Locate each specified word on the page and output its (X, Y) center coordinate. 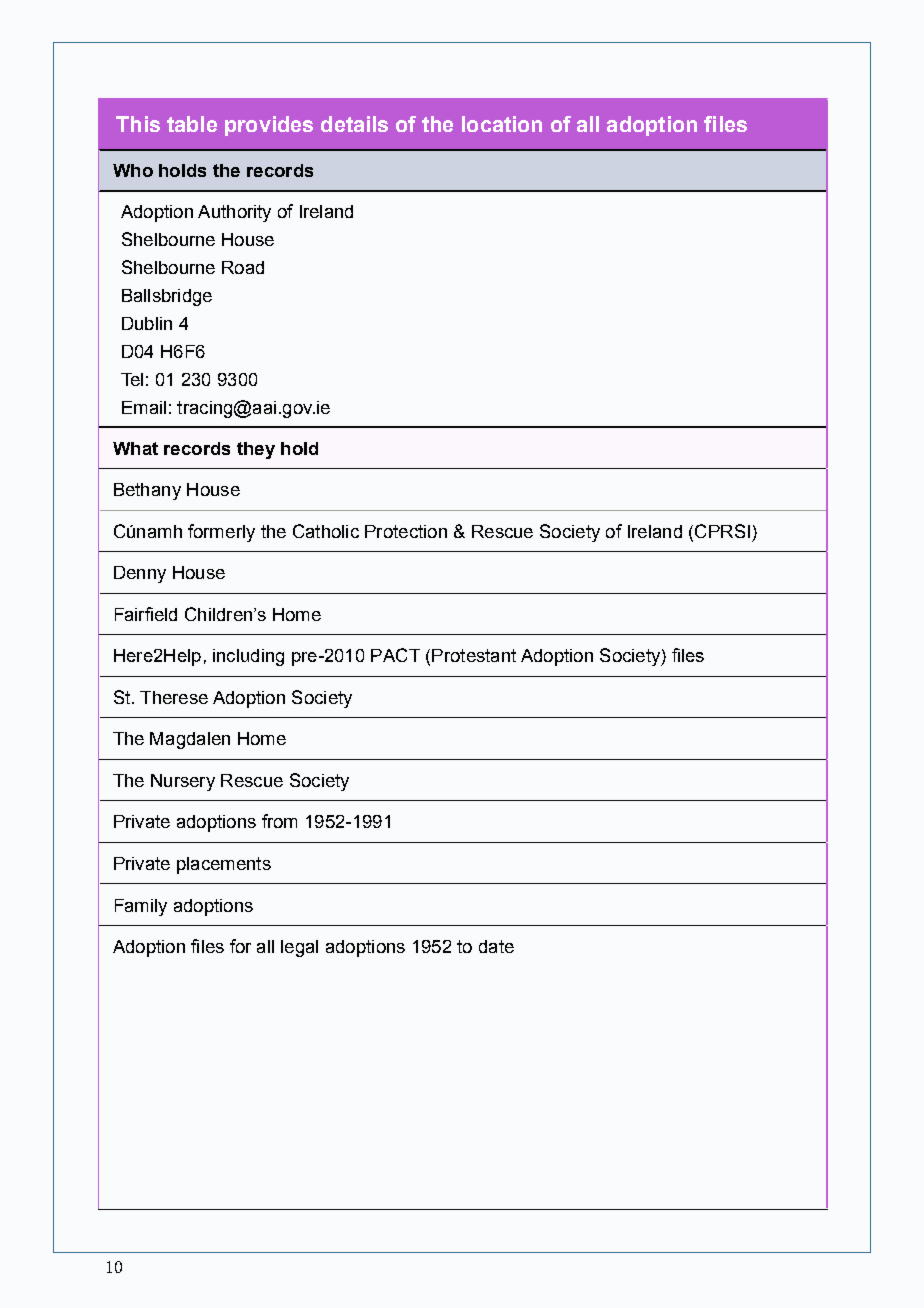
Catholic (326, 531)
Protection (406, 531)
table (192, 124)
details (354, 124)
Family (141, 907)
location (502, 124)
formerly (221, 533)
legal (299, 948)
